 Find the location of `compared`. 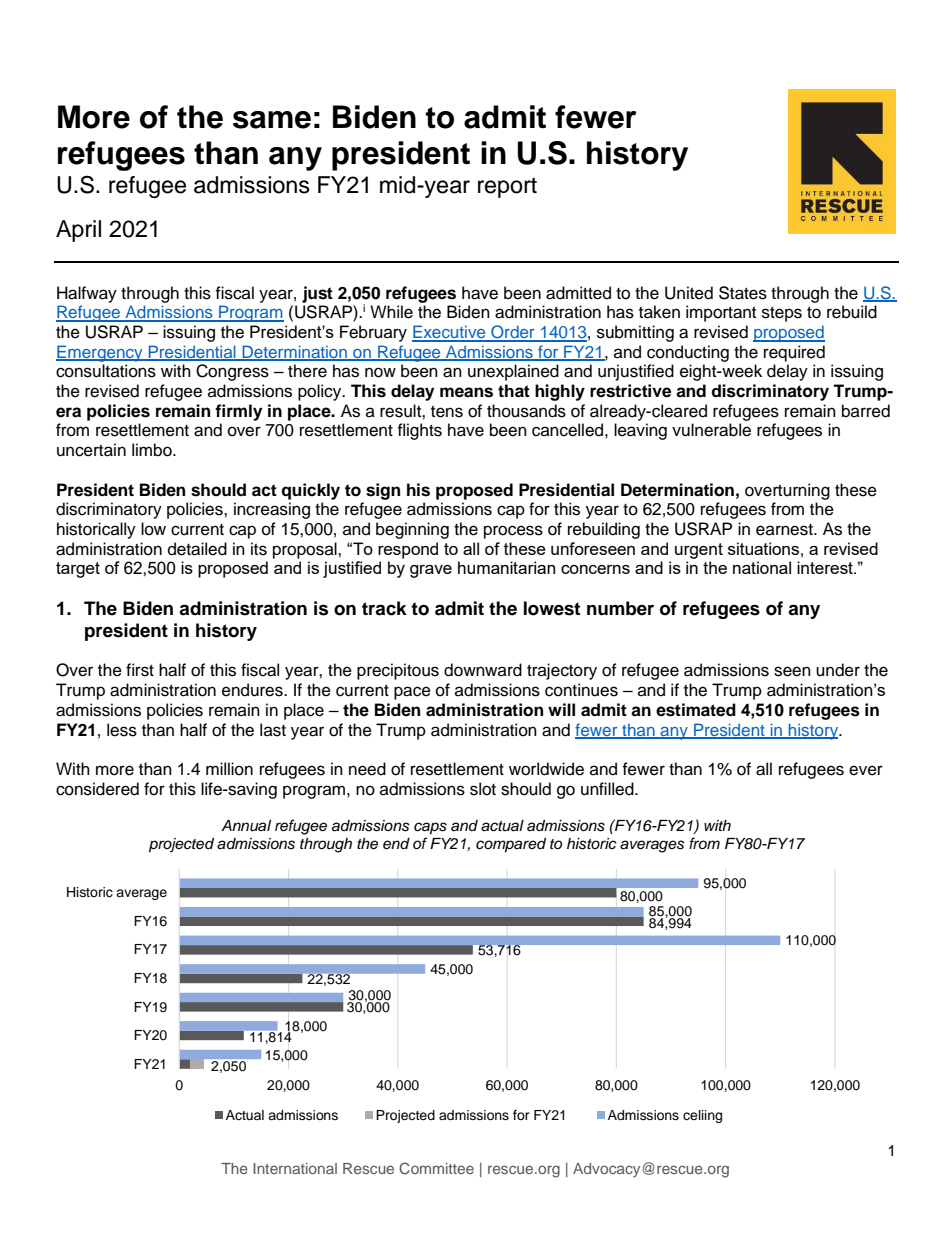

compared is located at coordinates (511, 845).
